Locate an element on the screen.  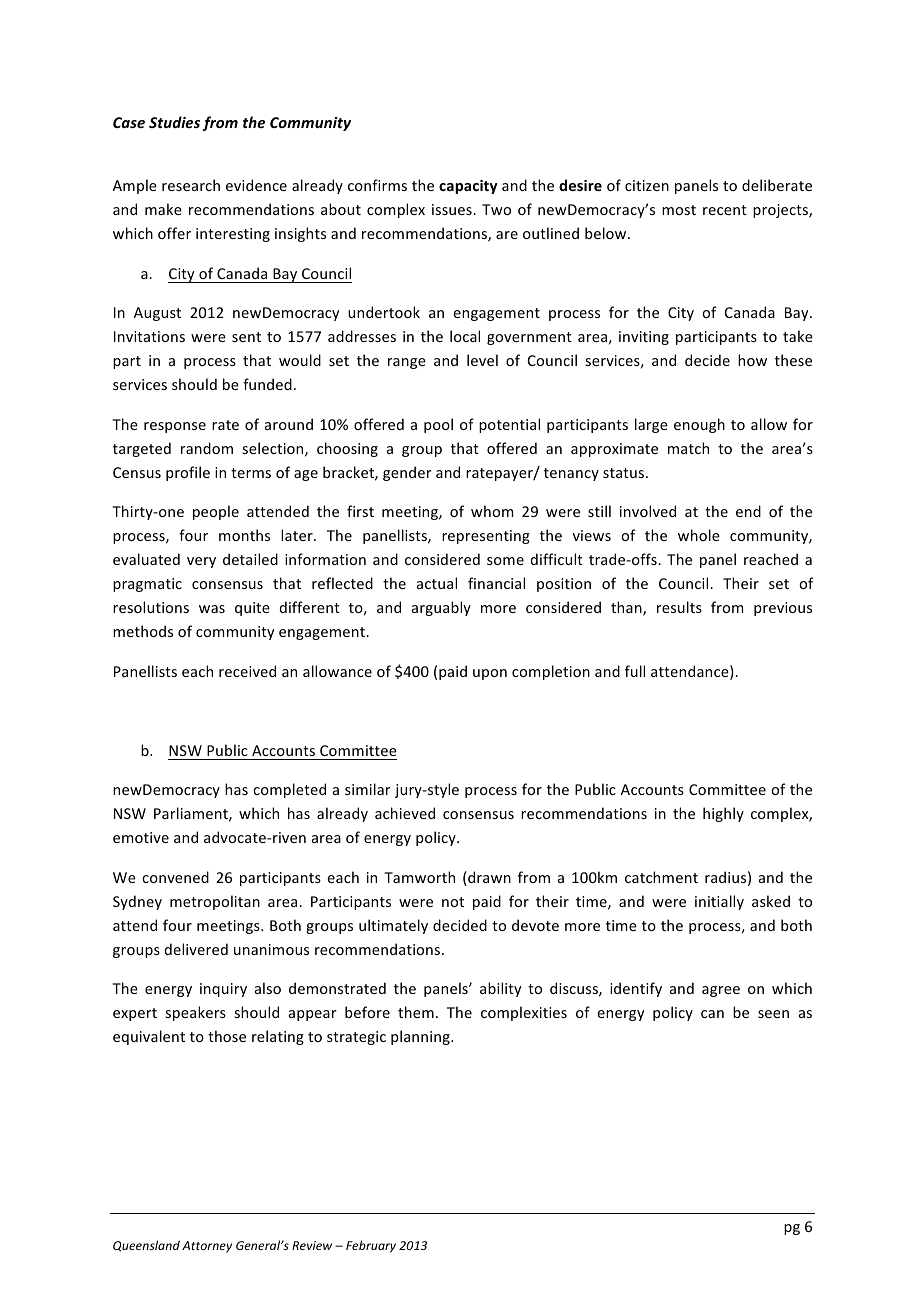
research is located at coordinates (191, 185).
